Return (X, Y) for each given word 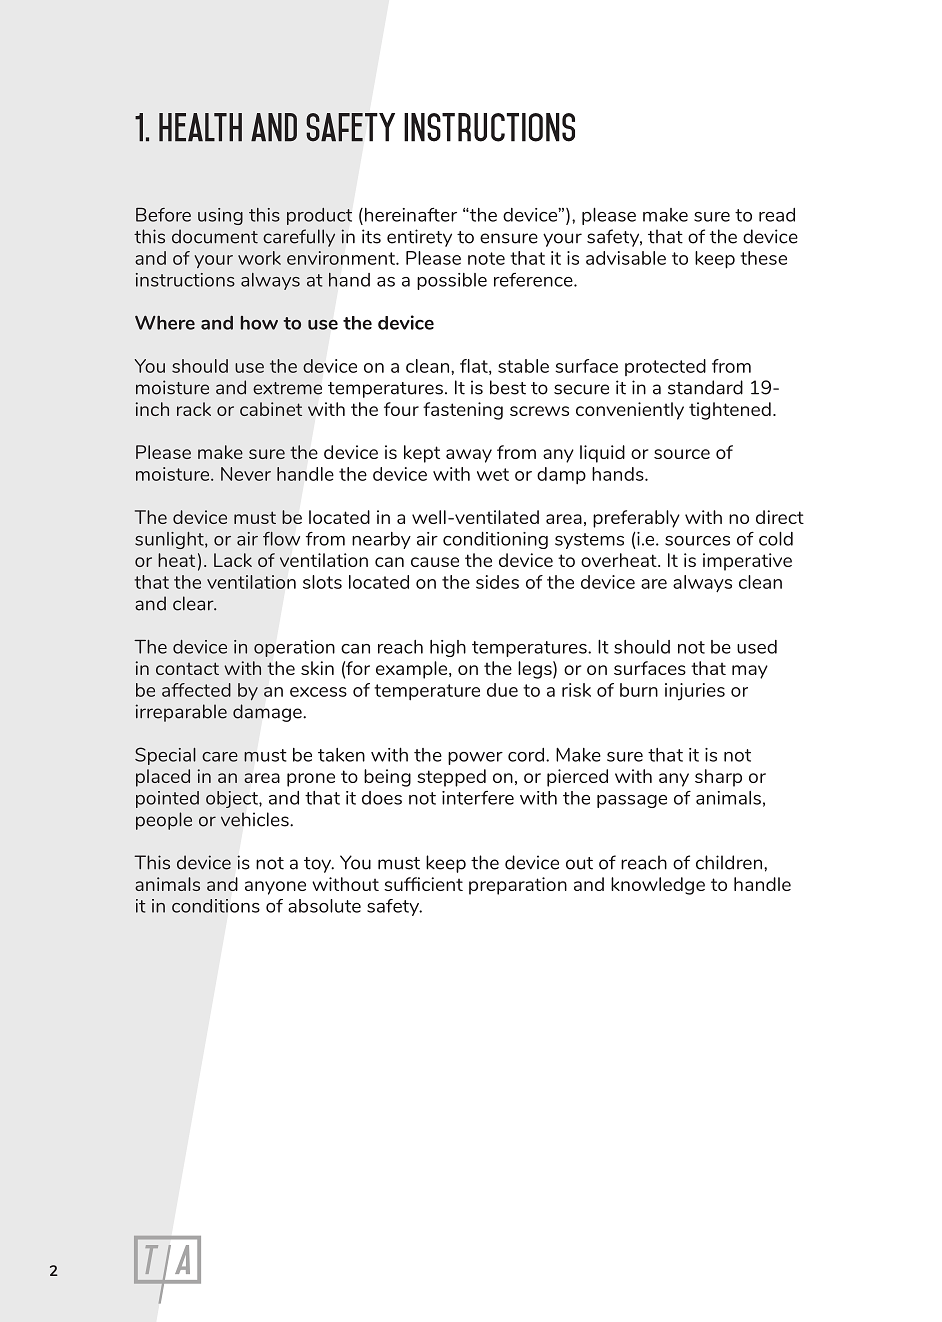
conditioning (495, 540)
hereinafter (409, 215)
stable (523, 366)
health (200, 127)
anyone (275, 888)
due (502, 690)
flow (281, 539)
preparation (518, 886)
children (730, 862)
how (259, 323)
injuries (695, 692)
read (777, 215)
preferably (636, 519)
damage (268, 713)
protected (665, 367)
